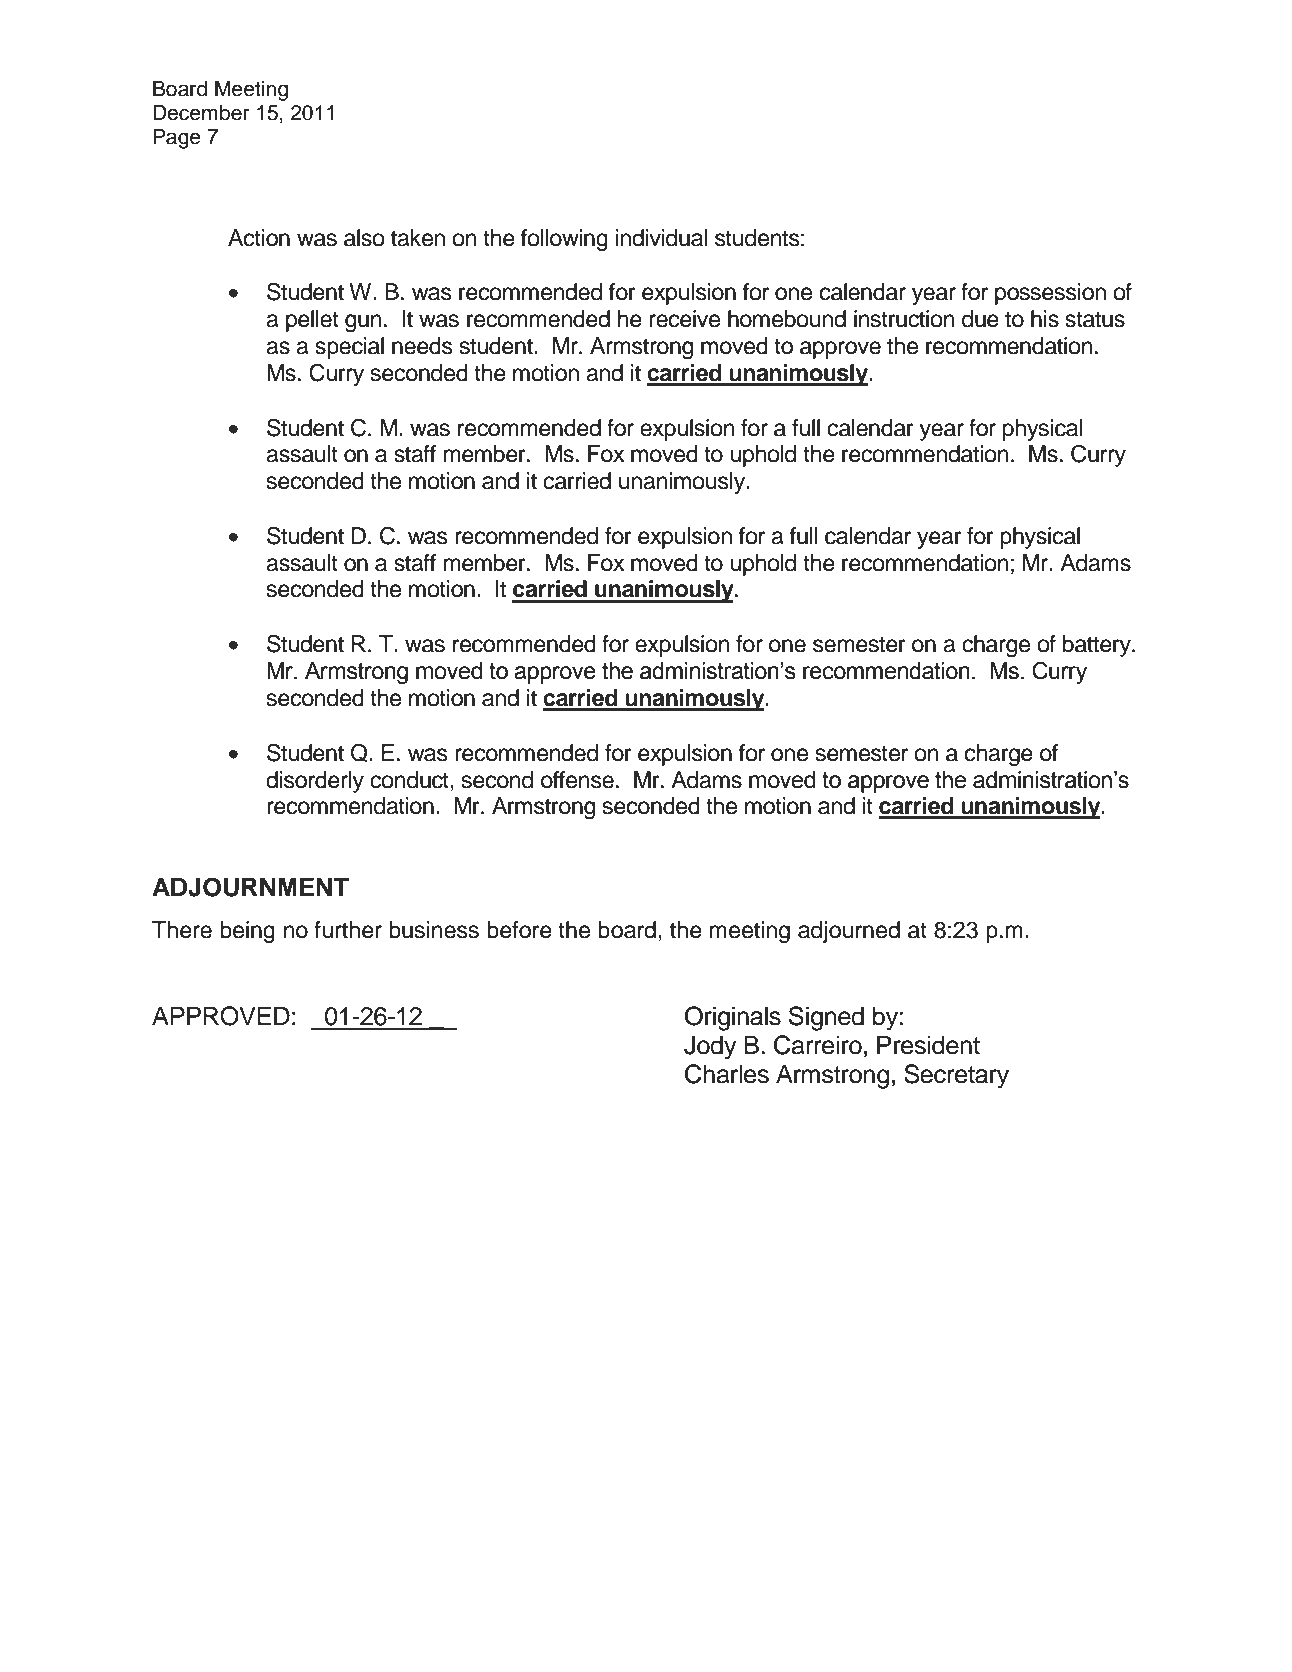 Image resolution: width=1292 pixels, height=1672 pixels. What do you see at coordinates (1098, 646) in the image?
I see `battery` at bounding box center [1098, 646].
